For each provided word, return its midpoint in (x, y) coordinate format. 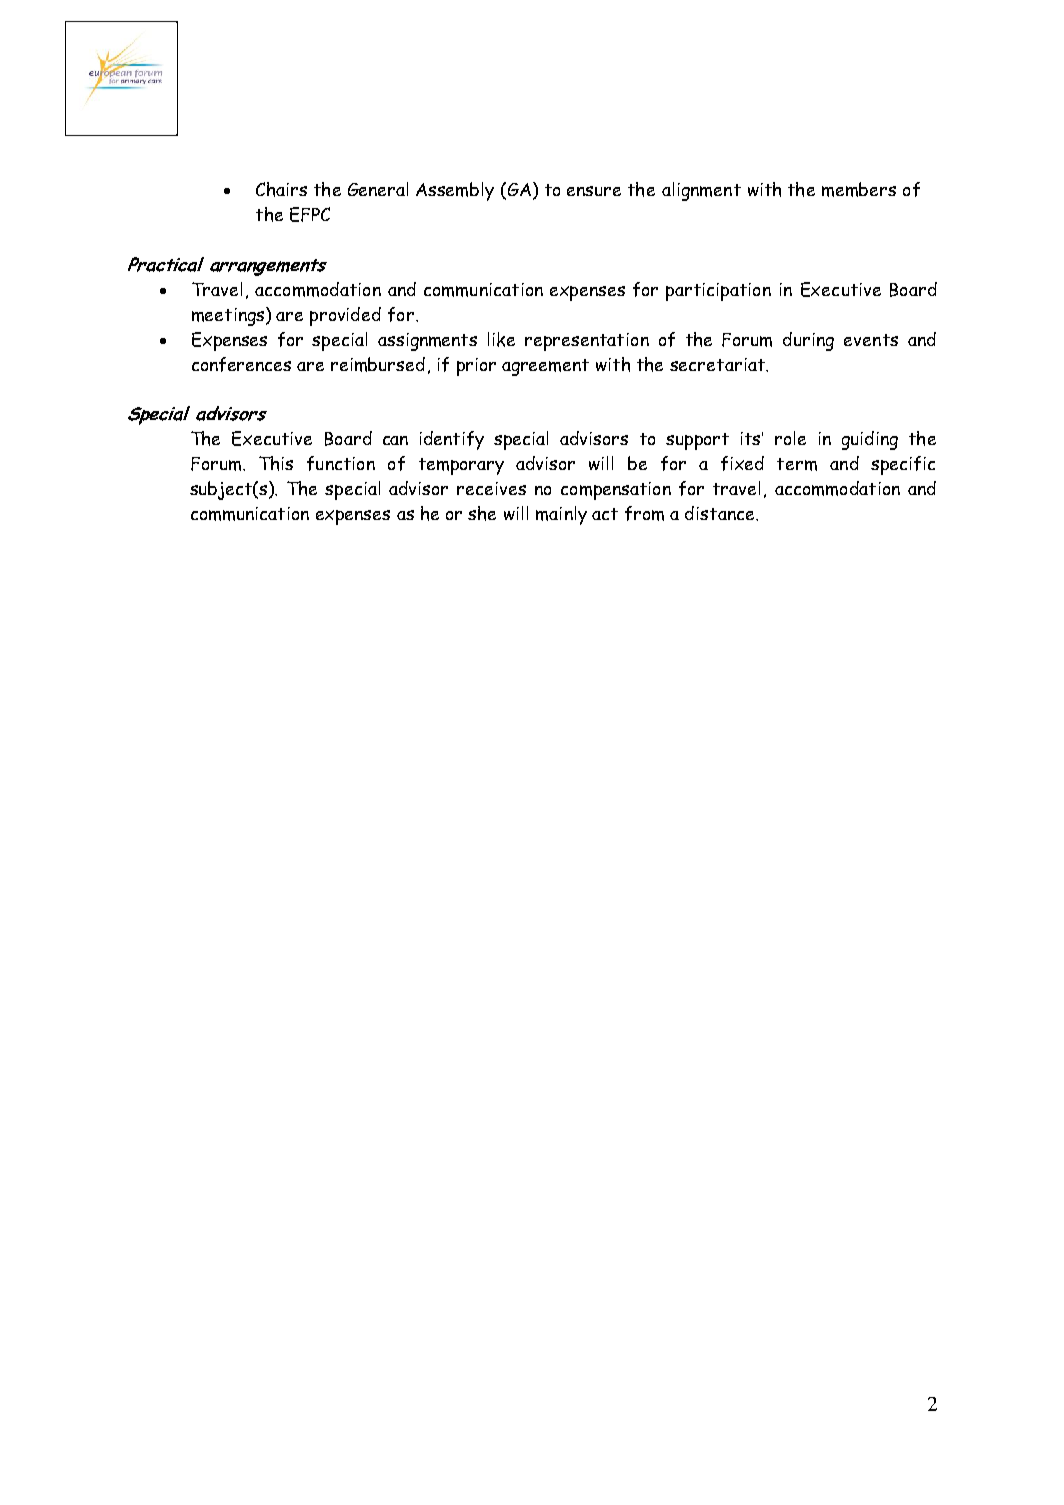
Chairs (281, 189)
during (808, 341)
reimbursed (378, 364)
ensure (594, 191)
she (482, 513)
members (859, 189)
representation (587, 342)
